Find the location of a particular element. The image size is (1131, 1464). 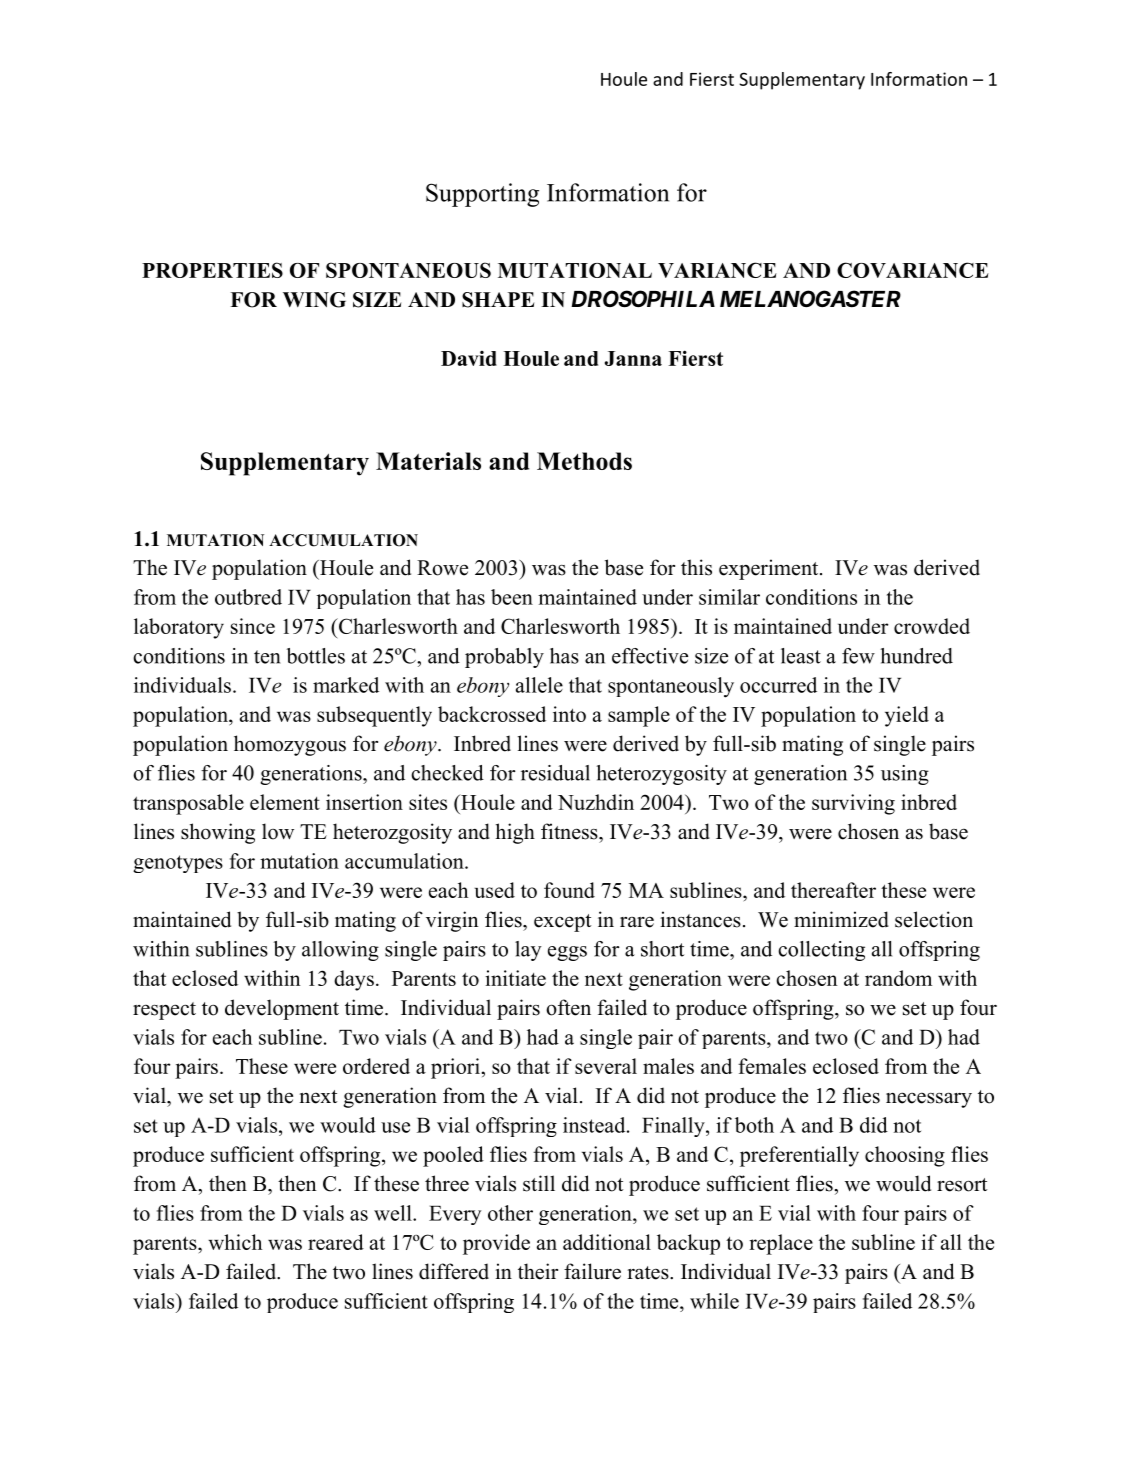

thereafter is located at coordinates (833, 890).
